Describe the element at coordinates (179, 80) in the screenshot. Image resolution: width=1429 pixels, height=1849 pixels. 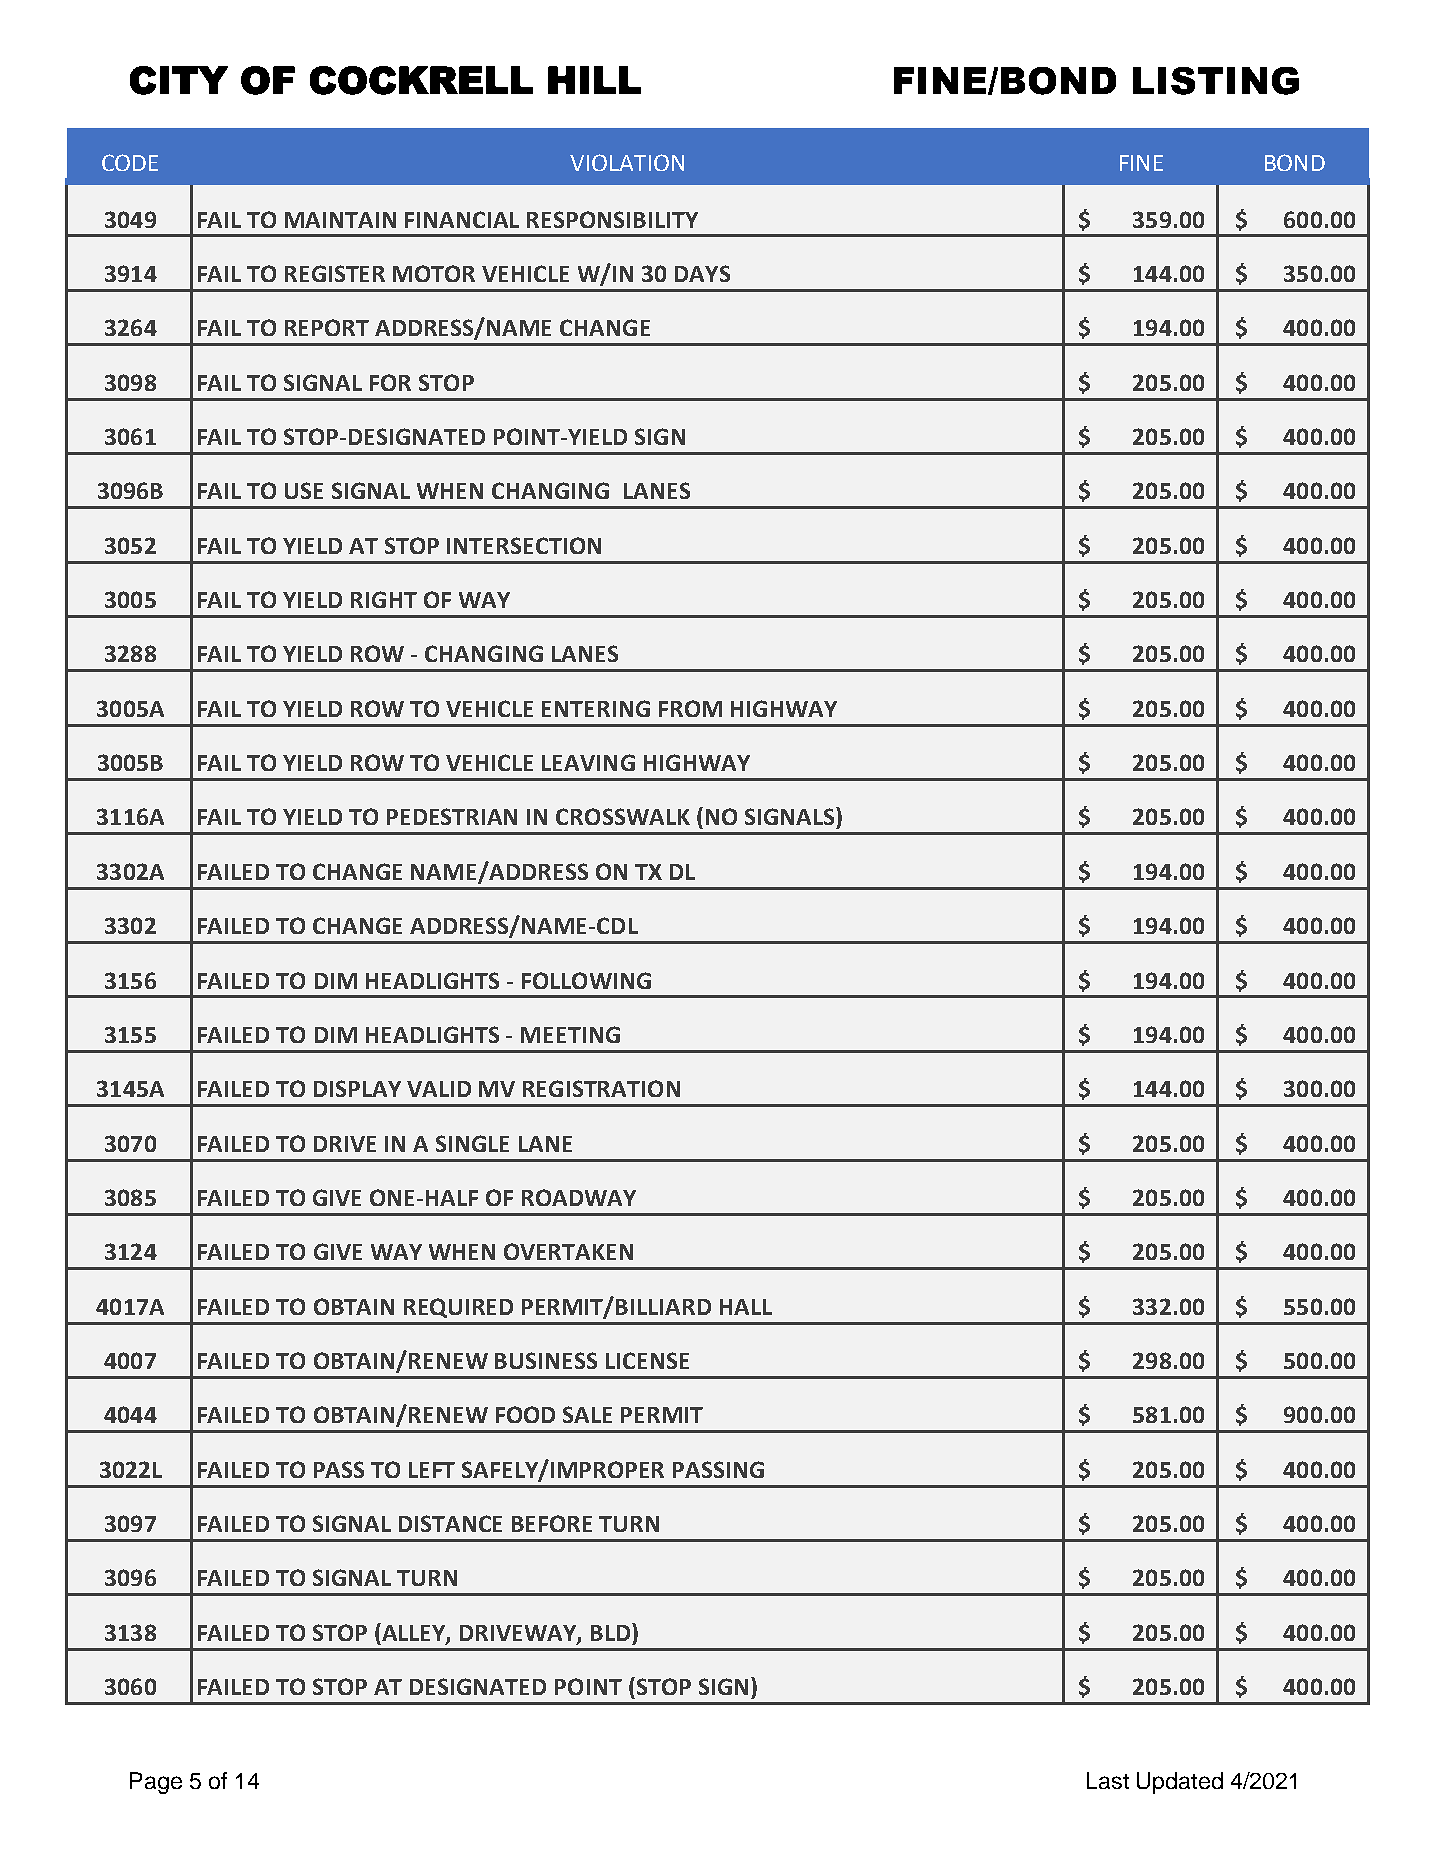
I see `CITY` at that location.
